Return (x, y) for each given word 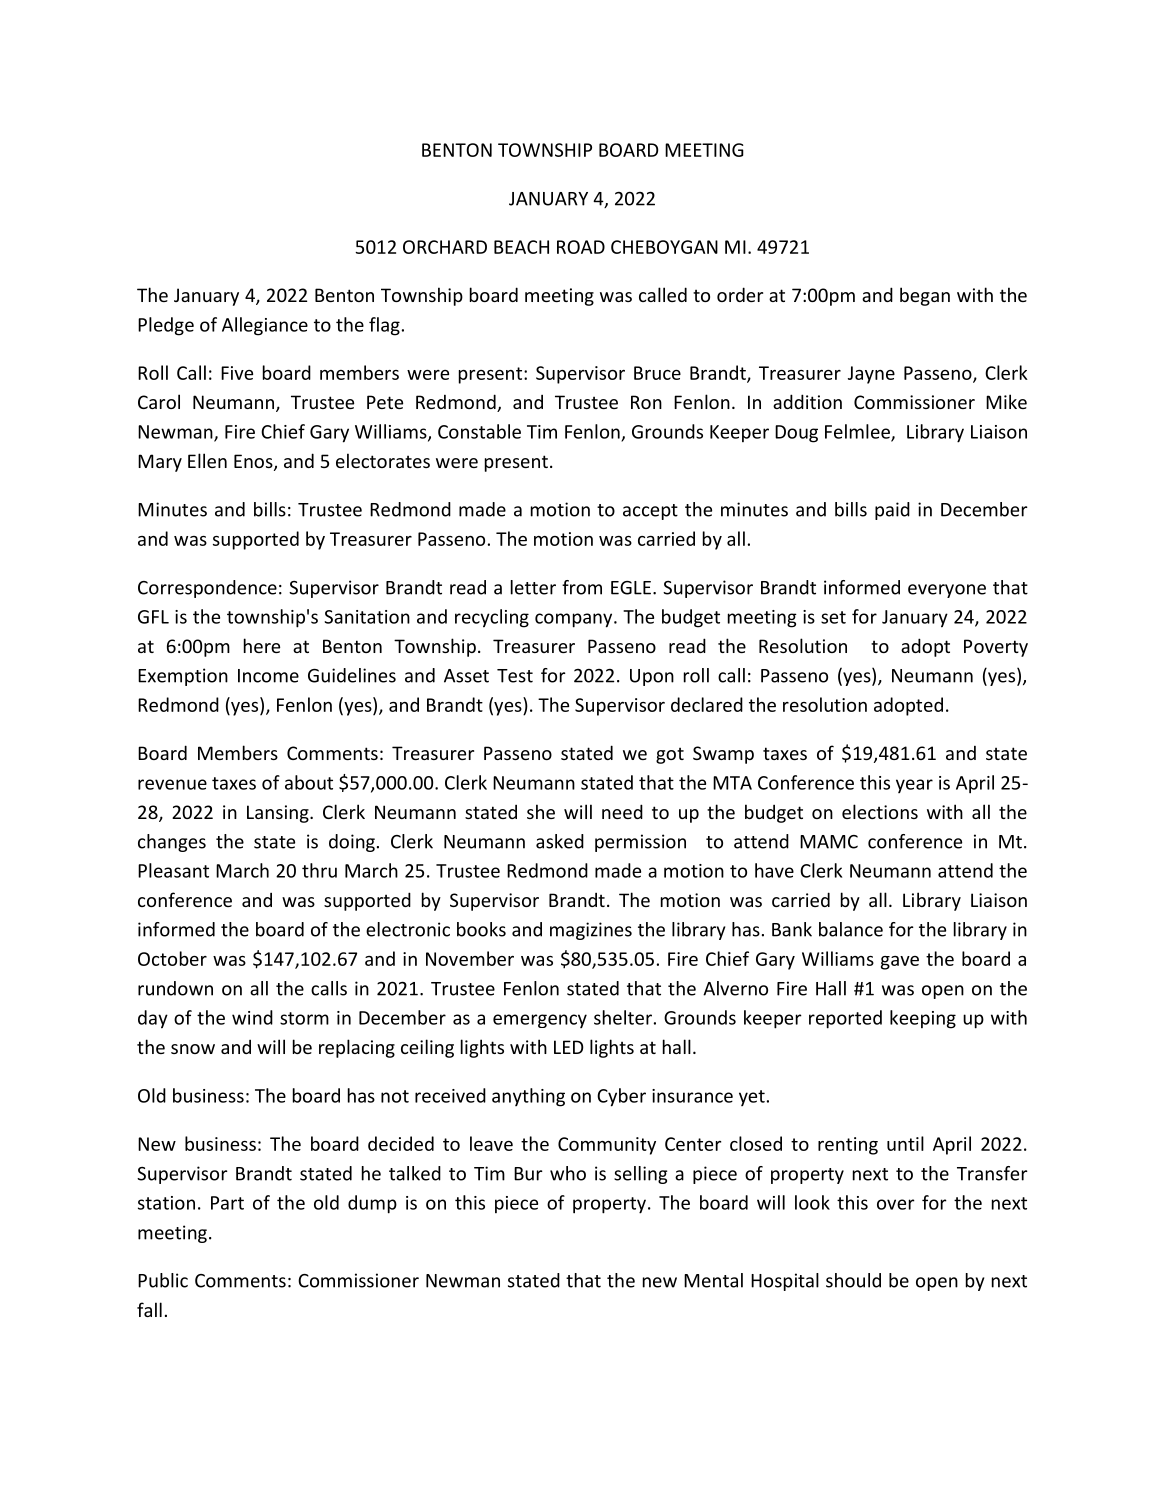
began (925, 296)
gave (900, 963)
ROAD (581, 247)
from (582, 587)
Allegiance (265, 326)
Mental (713, 1280)
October (172, 958)
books (481, 929)
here (262, 645)
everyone (947, 591)
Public (163, 1280)
